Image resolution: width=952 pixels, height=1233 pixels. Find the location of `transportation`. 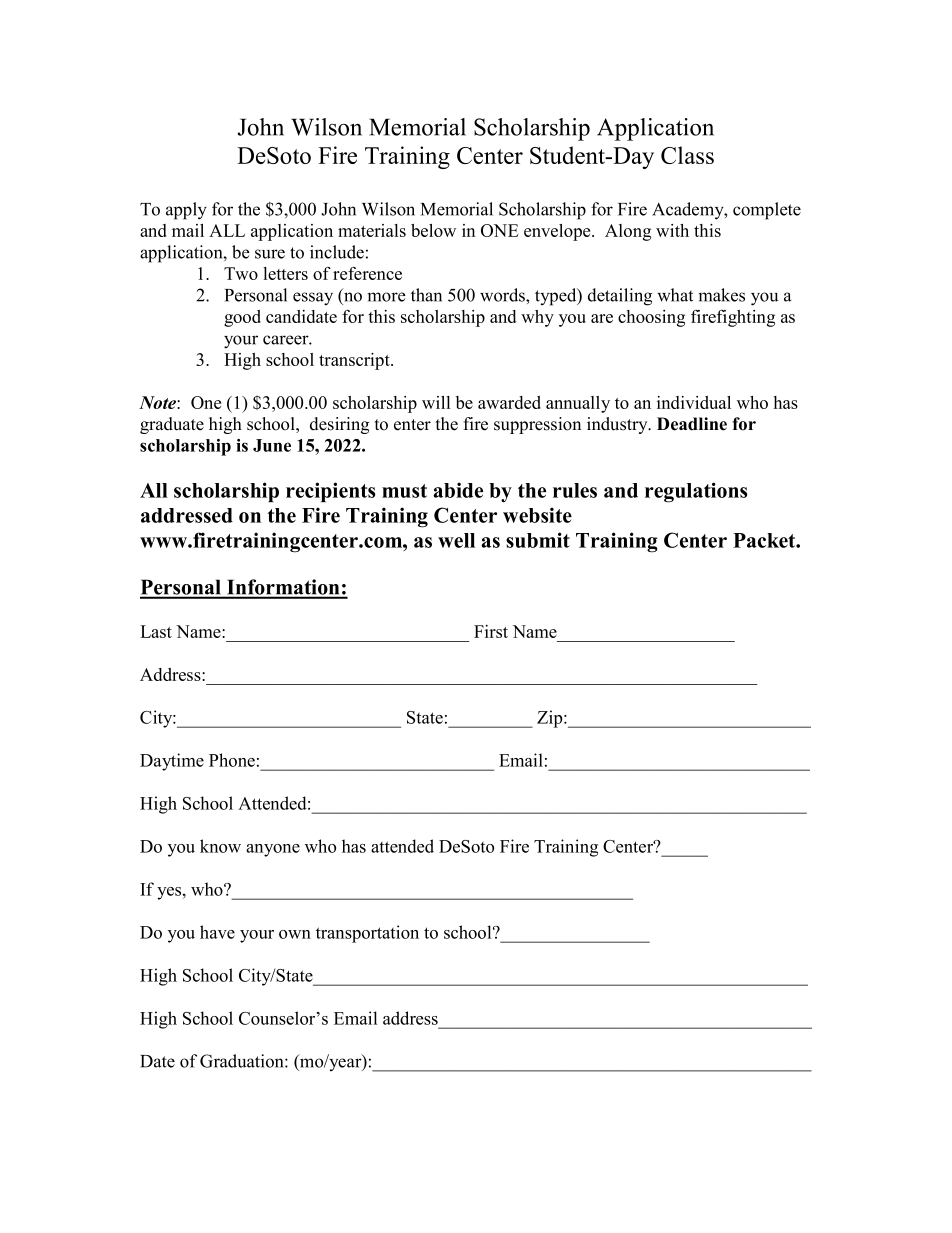

transportation is located at coordinates (367, 934).
